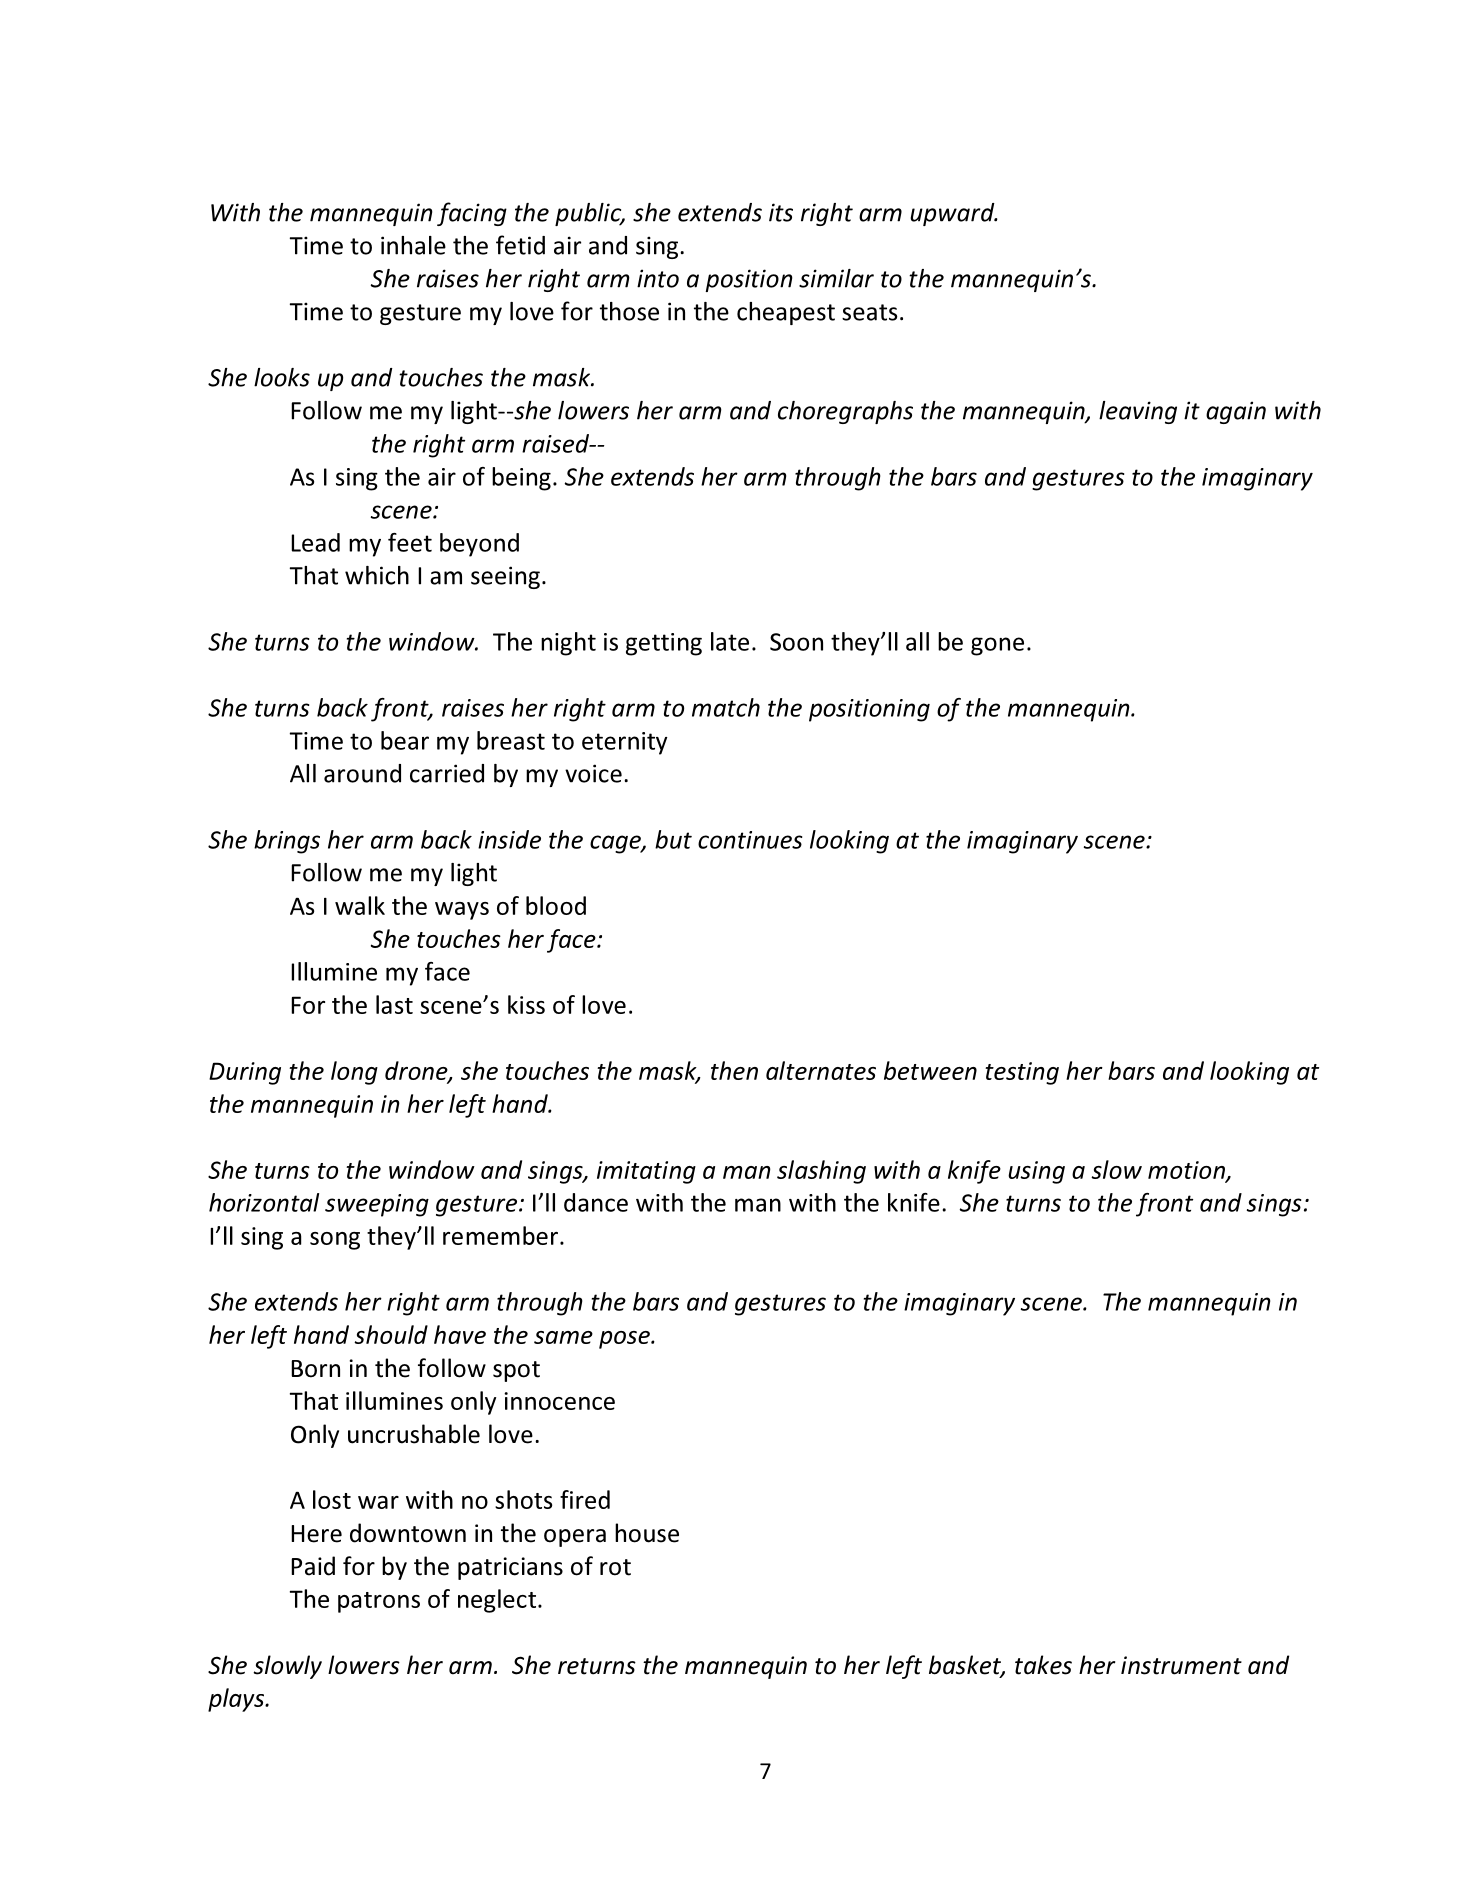 This screenshot has width=1468, height=1899. Describe the element at coordinates (1022, 1073) in the screenshot. I see `testing` at that location.
